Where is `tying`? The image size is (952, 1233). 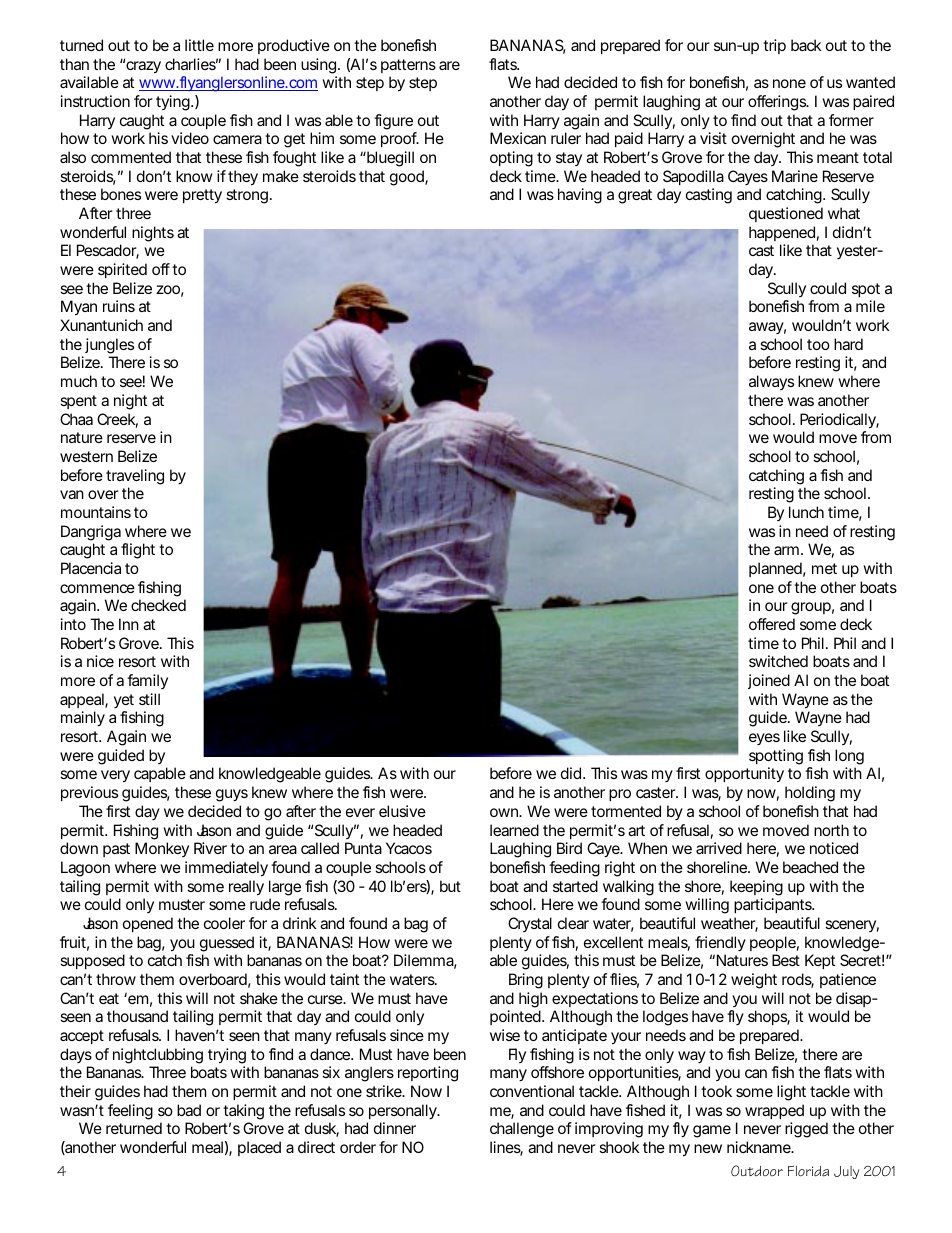 tying is located at coordinates (174, 103).
